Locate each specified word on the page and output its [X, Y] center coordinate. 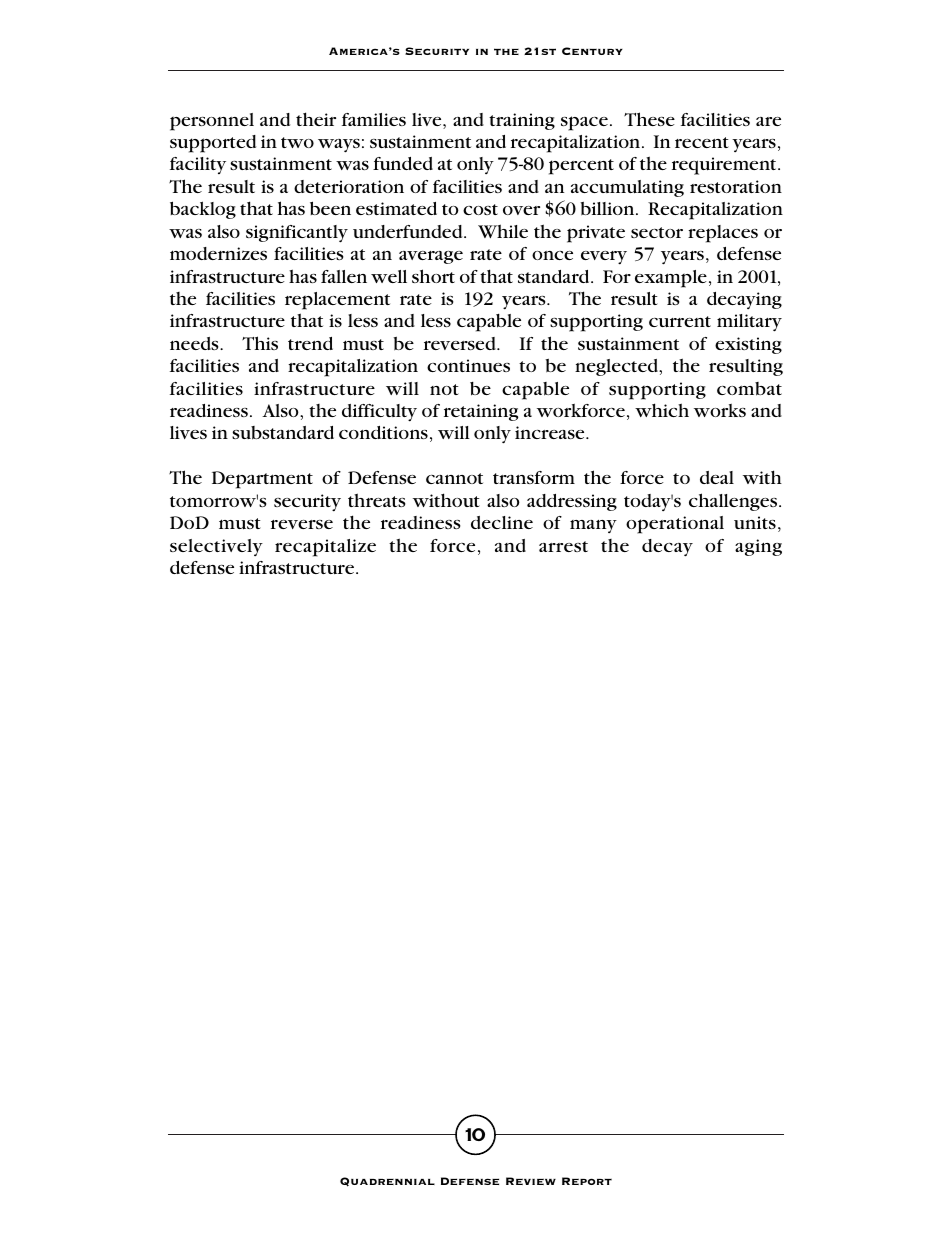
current [680, 321]
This [260, 343]
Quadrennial [387, 1182]
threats [377, 500]
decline [502, 522]
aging [758, 547]
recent [702, 142]
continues [468, 365]
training [522, 121]
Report [587, 1181]
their [316, 119]
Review [531, 1181]
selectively [216, 547]
